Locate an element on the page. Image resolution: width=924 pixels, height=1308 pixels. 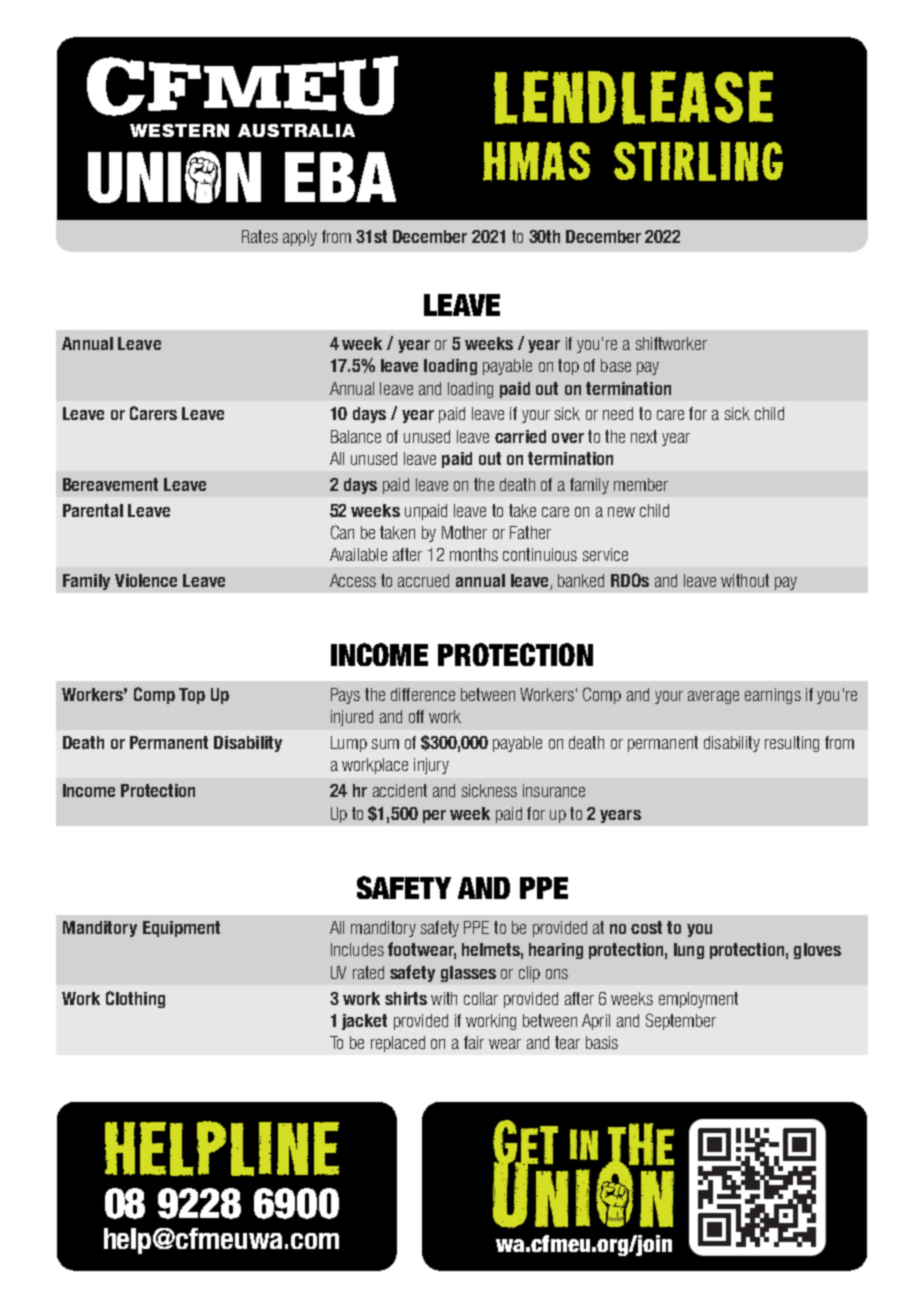
Bereavement is located at coordinates (110, 484).
